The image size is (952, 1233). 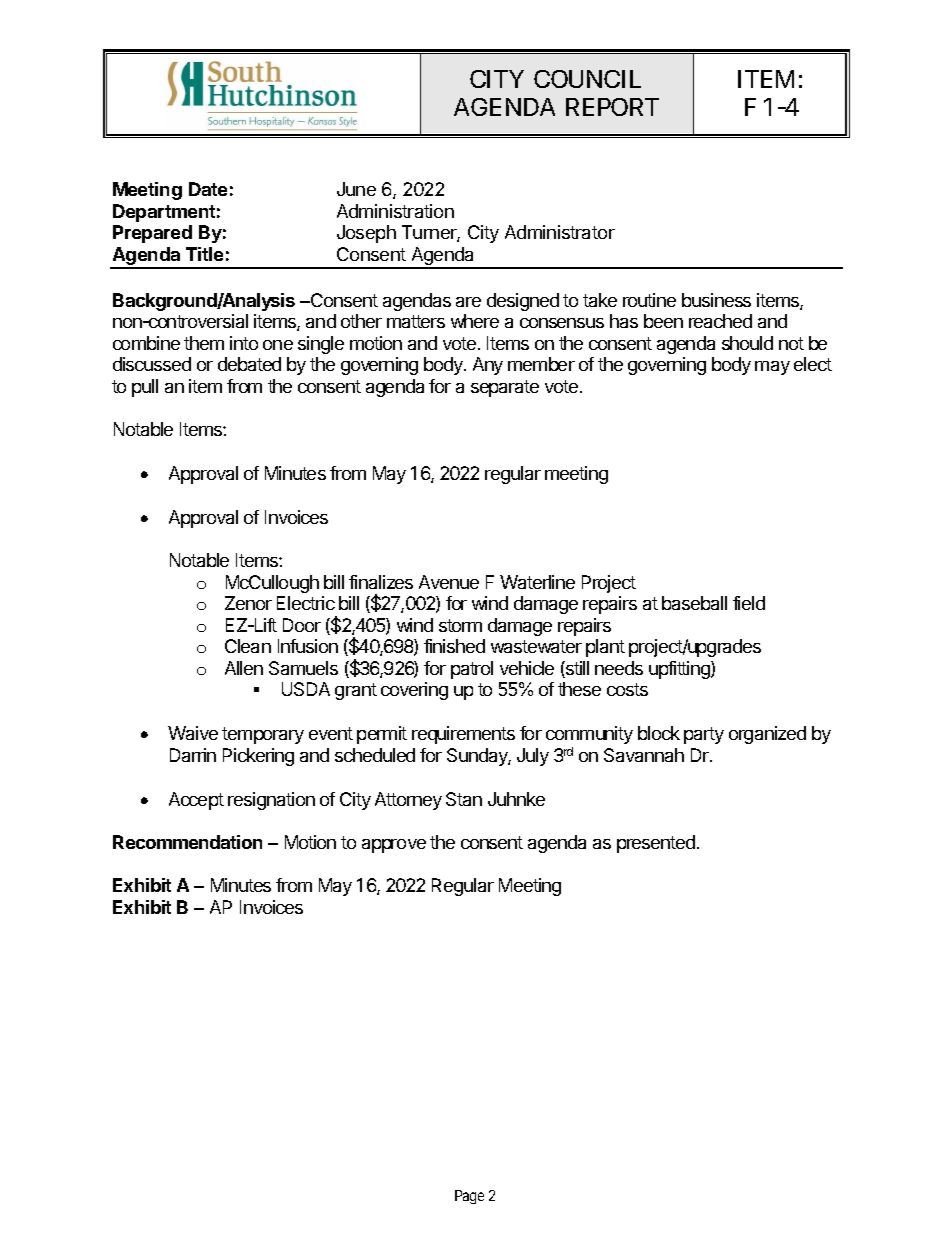 I want to click on finished, so click(x=454, y=646).
